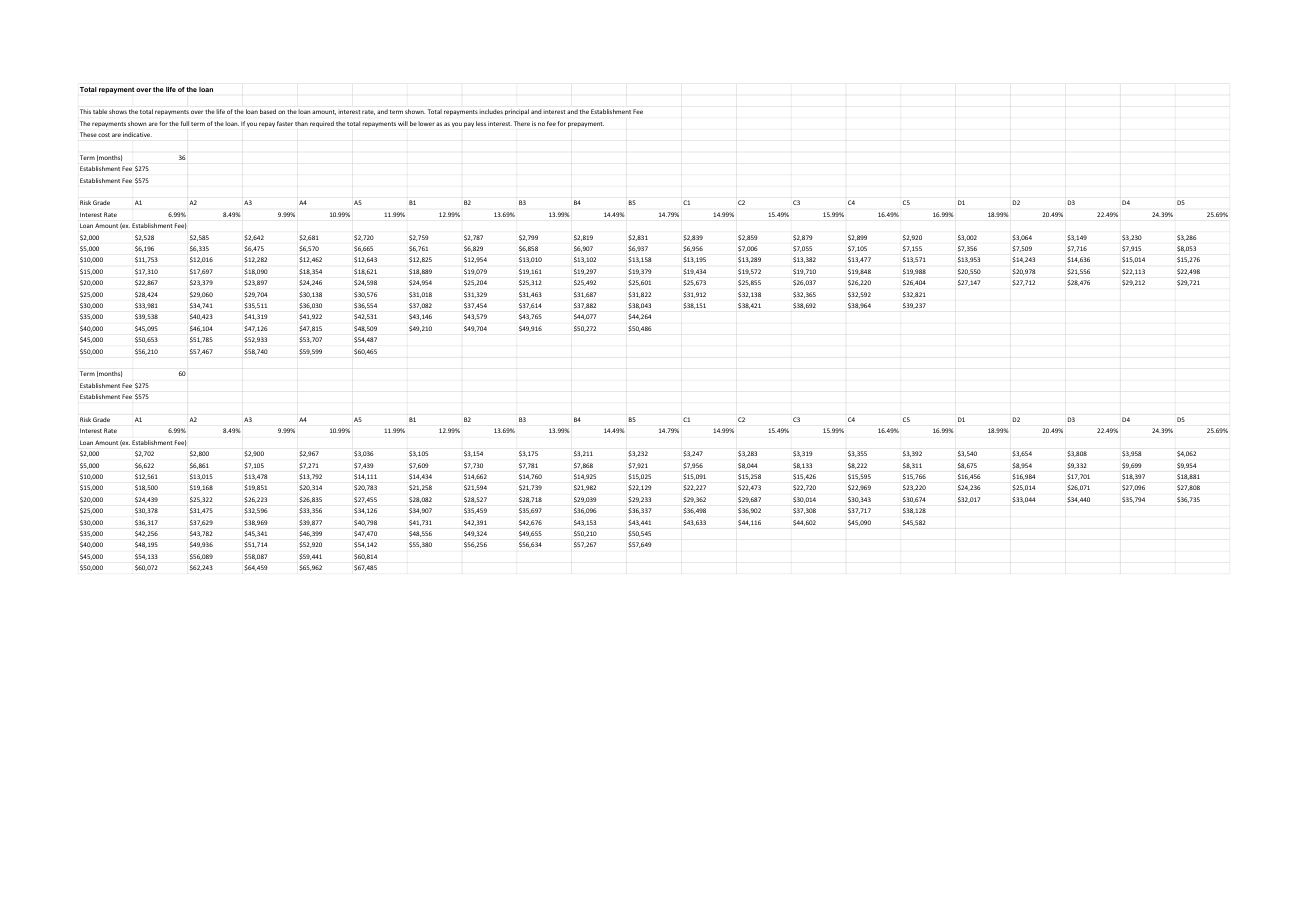 Image resolution: width=1308 pixels, height=924 pixels. Describe the element at coordinates (481, 123) in the screenshot. I see `less` at that location.
